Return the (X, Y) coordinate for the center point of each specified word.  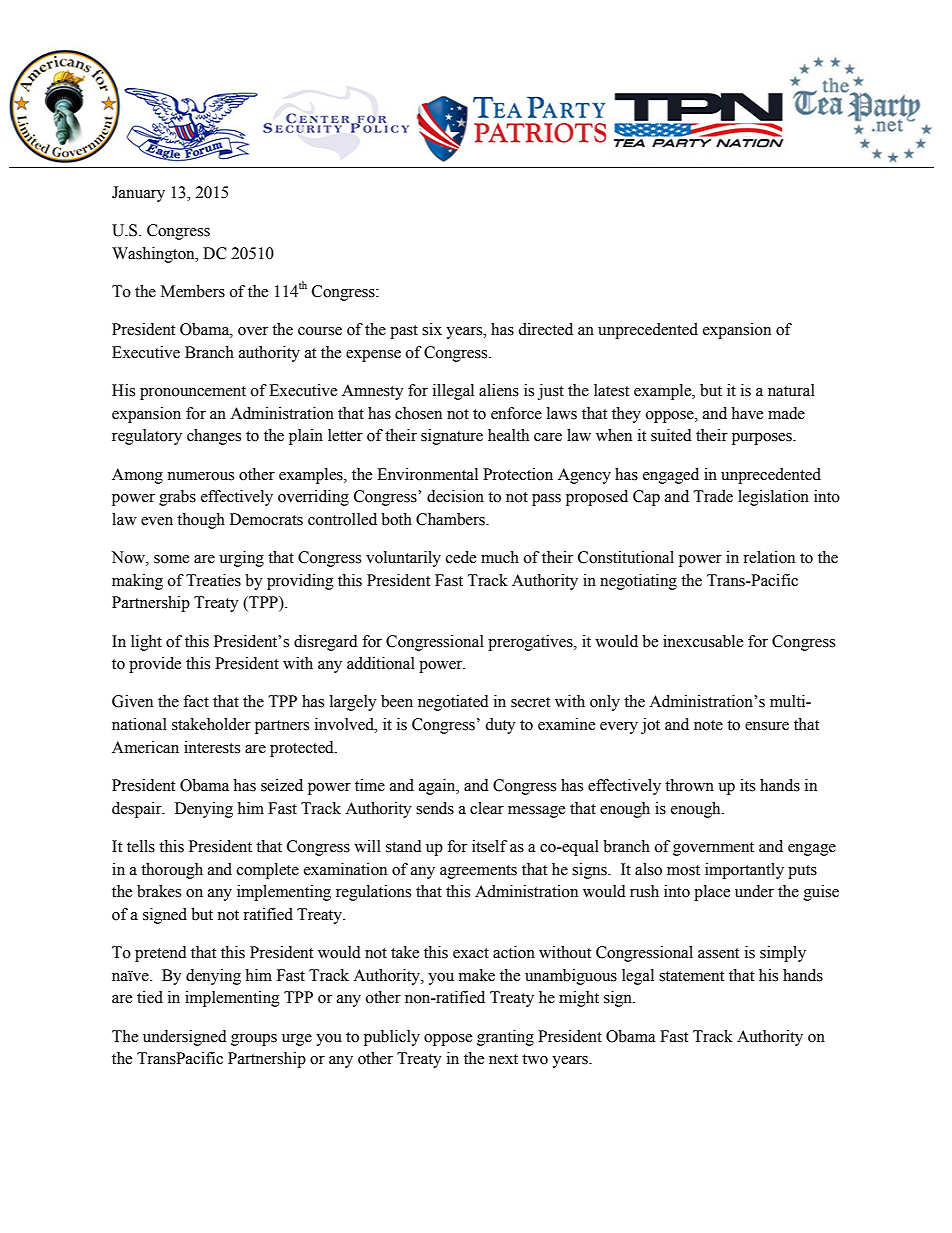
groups (254, 1040)
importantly (744, 871)
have (747, 413)
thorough (172, 871)
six (432, 329)
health (508, 435)
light (146, 643)
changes (214, 437)
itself (489, 846)
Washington (154, 255)
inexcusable (703, 641)
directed (545, 329)
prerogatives (531, 643)
